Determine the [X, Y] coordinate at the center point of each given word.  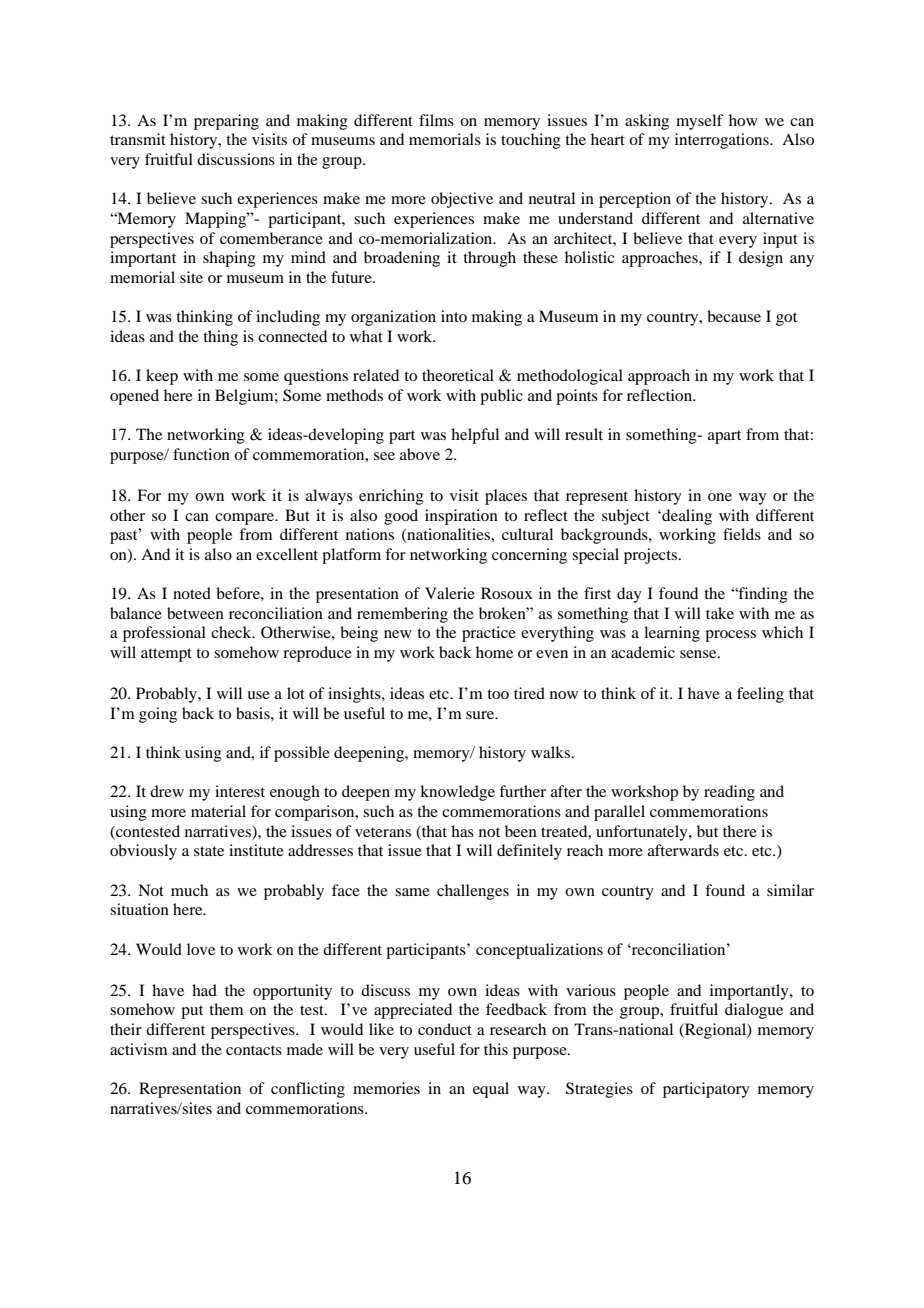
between [195, 613]
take [720, 613]
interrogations [723, 141]
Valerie [450, 593]
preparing [226, 122]
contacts [254, 1050]
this [496, 1049]
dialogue [754, 1011]
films [436, 120]
